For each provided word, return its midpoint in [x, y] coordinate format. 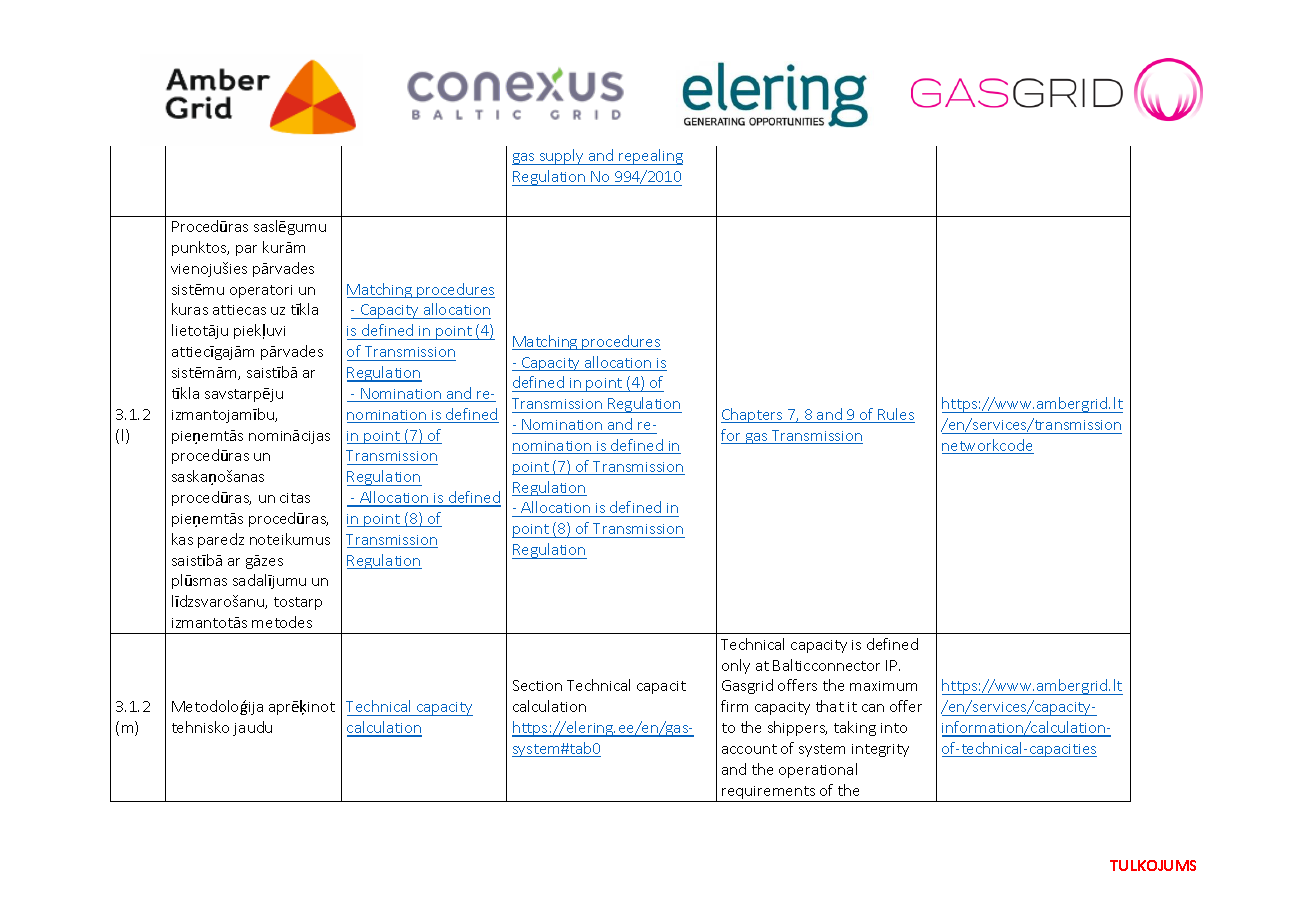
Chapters [753, 415]
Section [537, 685]
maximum [883, 686]
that [830, 706]
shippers [797, 728]
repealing [650, 157]
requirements [769, 794]
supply [562, 157]
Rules [895, 415]
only [736, 666]
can [873, 708]
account [749, 749]
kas [182, 539]
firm [734, 706]
